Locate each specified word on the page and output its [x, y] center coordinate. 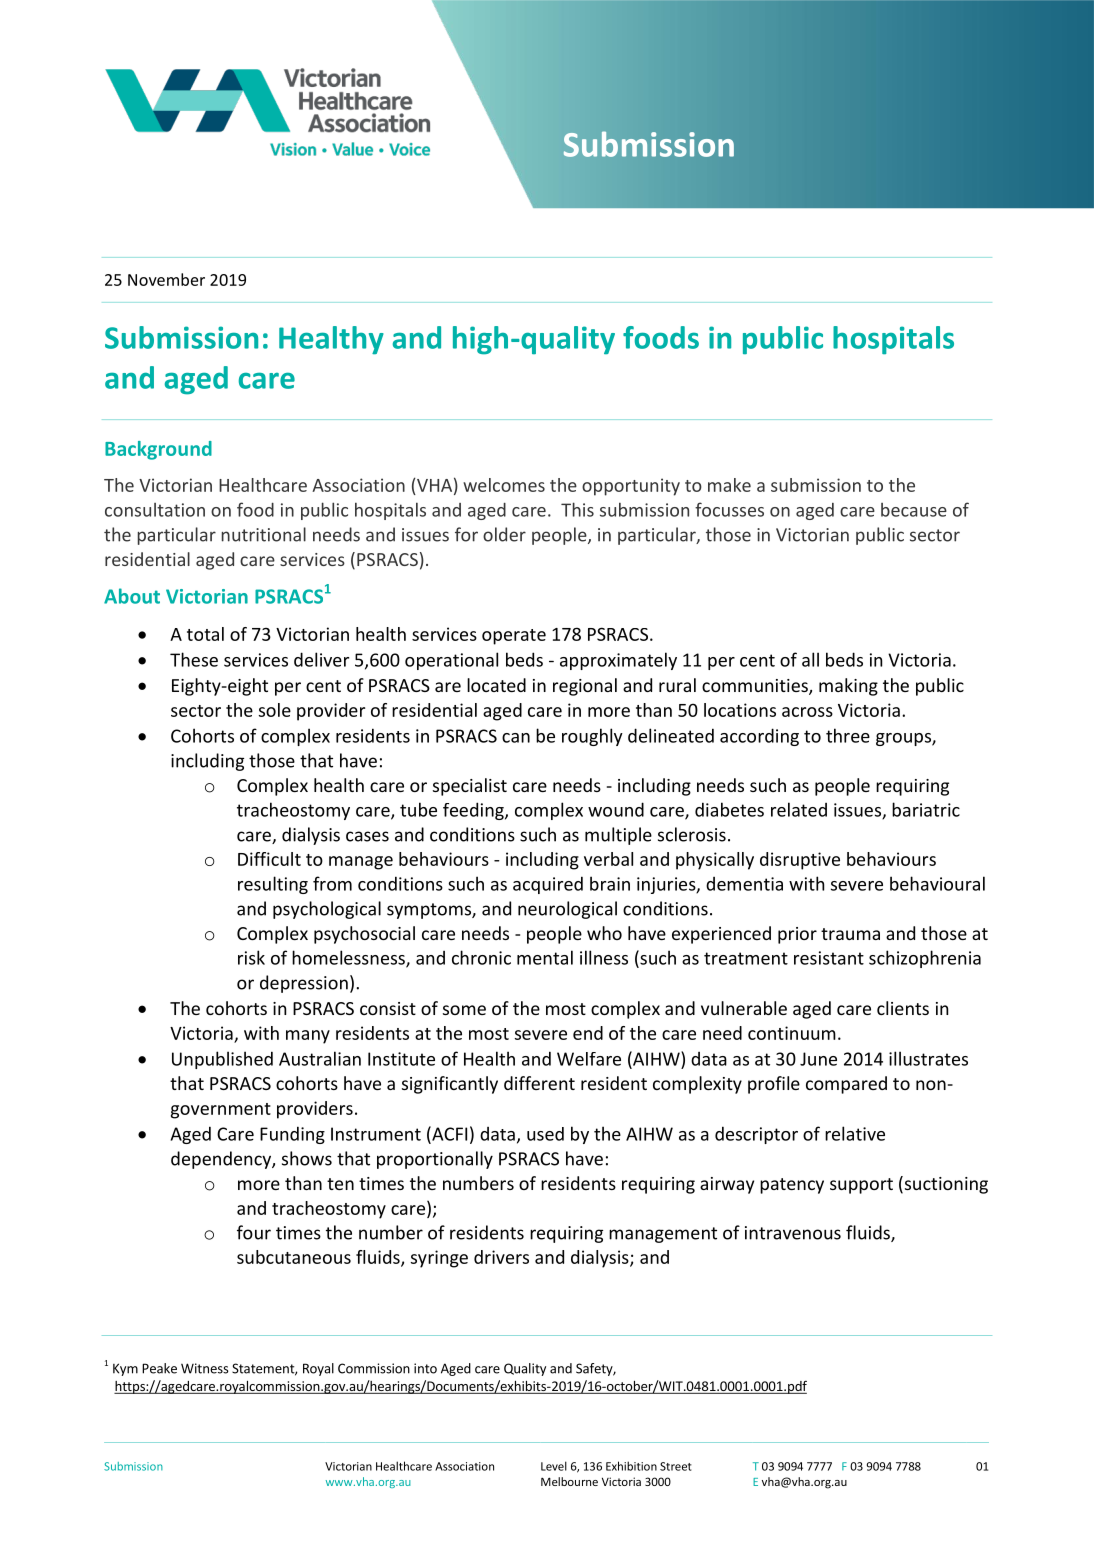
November [166, 279]
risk [251, 957]
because [914, 510]
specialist [470, 787]
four [254, 1232]
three [848, 735]
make [729, 485]
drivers [501, 1257]
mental [545, 957]
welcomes [504, 485]
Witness [205, 1368]
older [504, 534]
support [861, 1186]
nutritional [264, 534]
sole [275, 710]
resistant [829, 958]
